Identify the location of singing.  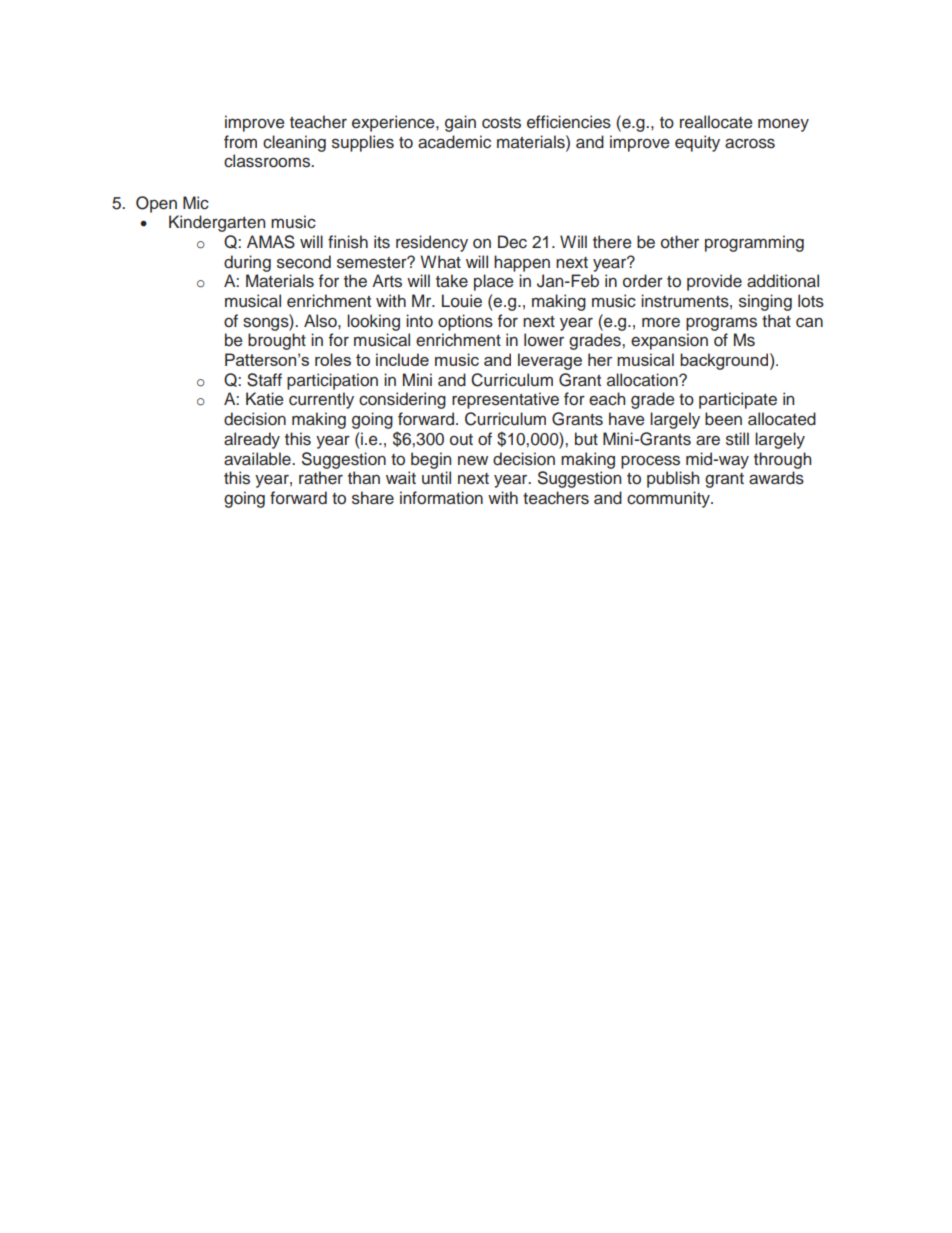
(765, 302).
